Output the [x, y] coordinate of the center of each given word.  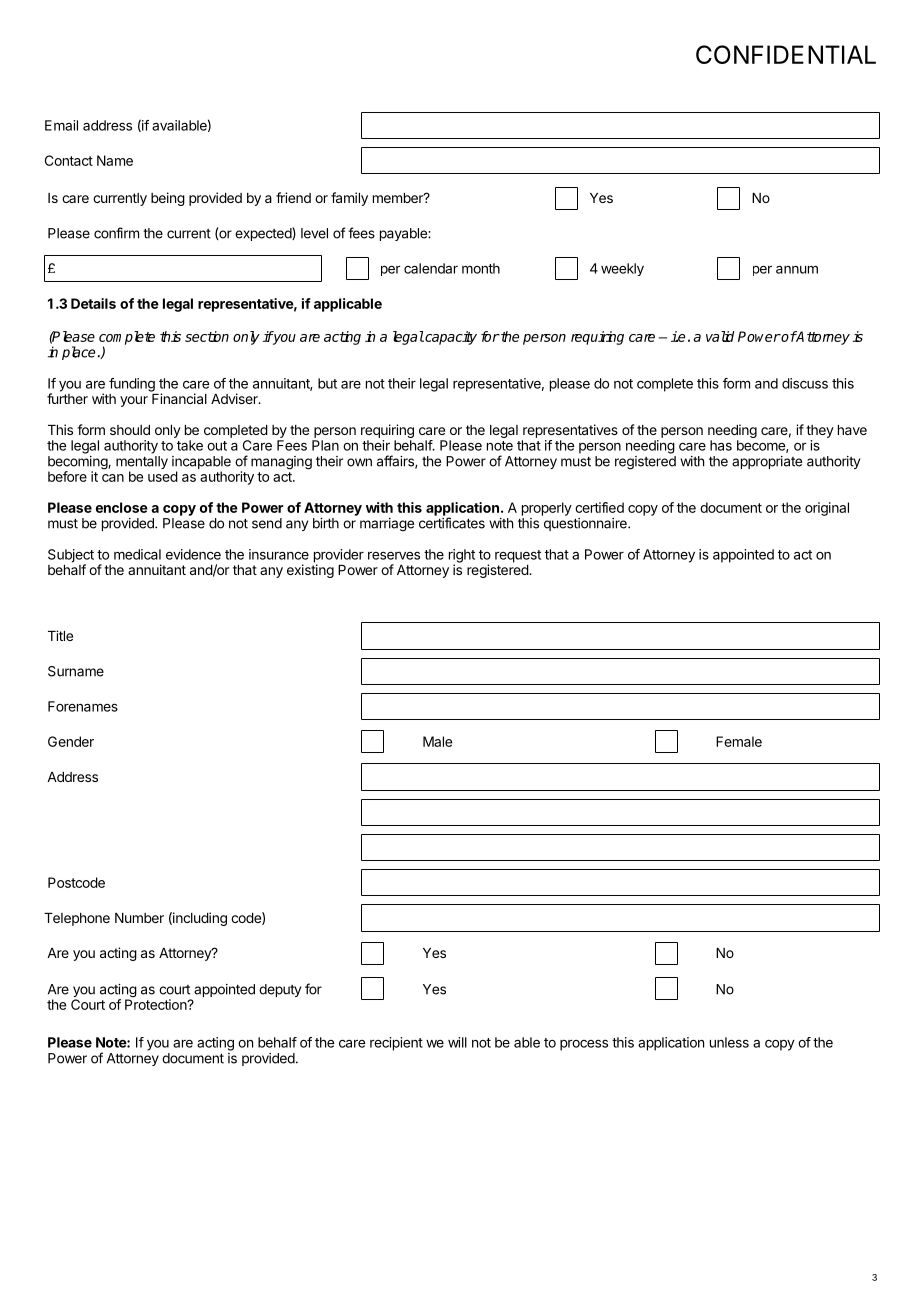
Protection [156, 1003]
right [462, 557]
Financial [178, 397]
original [827, 509]
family [349, 199]
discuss [805, 383]
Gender [71, 741]
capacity [450, 338]
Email [61, 125]
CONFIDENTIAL [786, 54]
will [457, 1042]
